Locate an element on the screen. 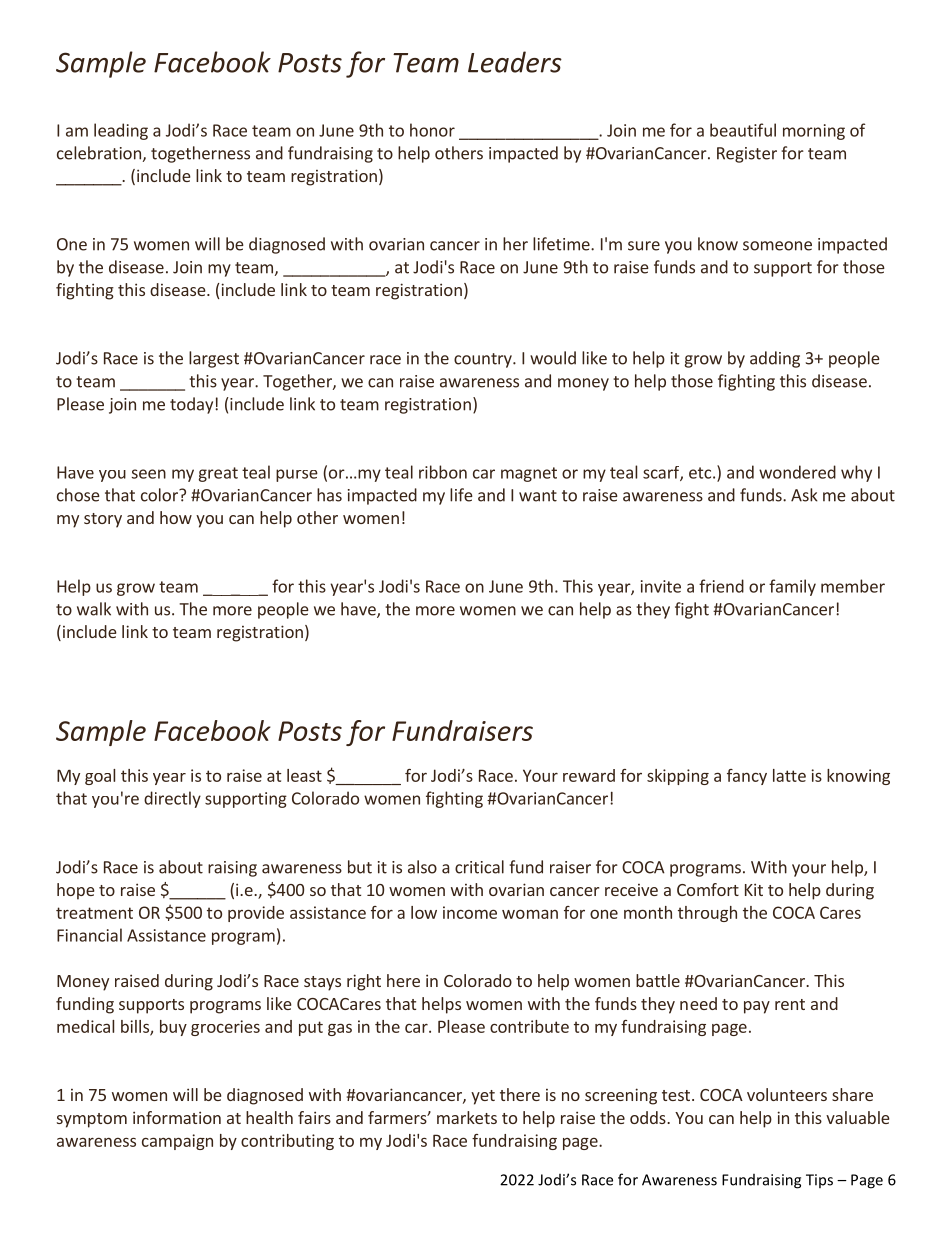  Tips is located at coordinates (819, 1181).
